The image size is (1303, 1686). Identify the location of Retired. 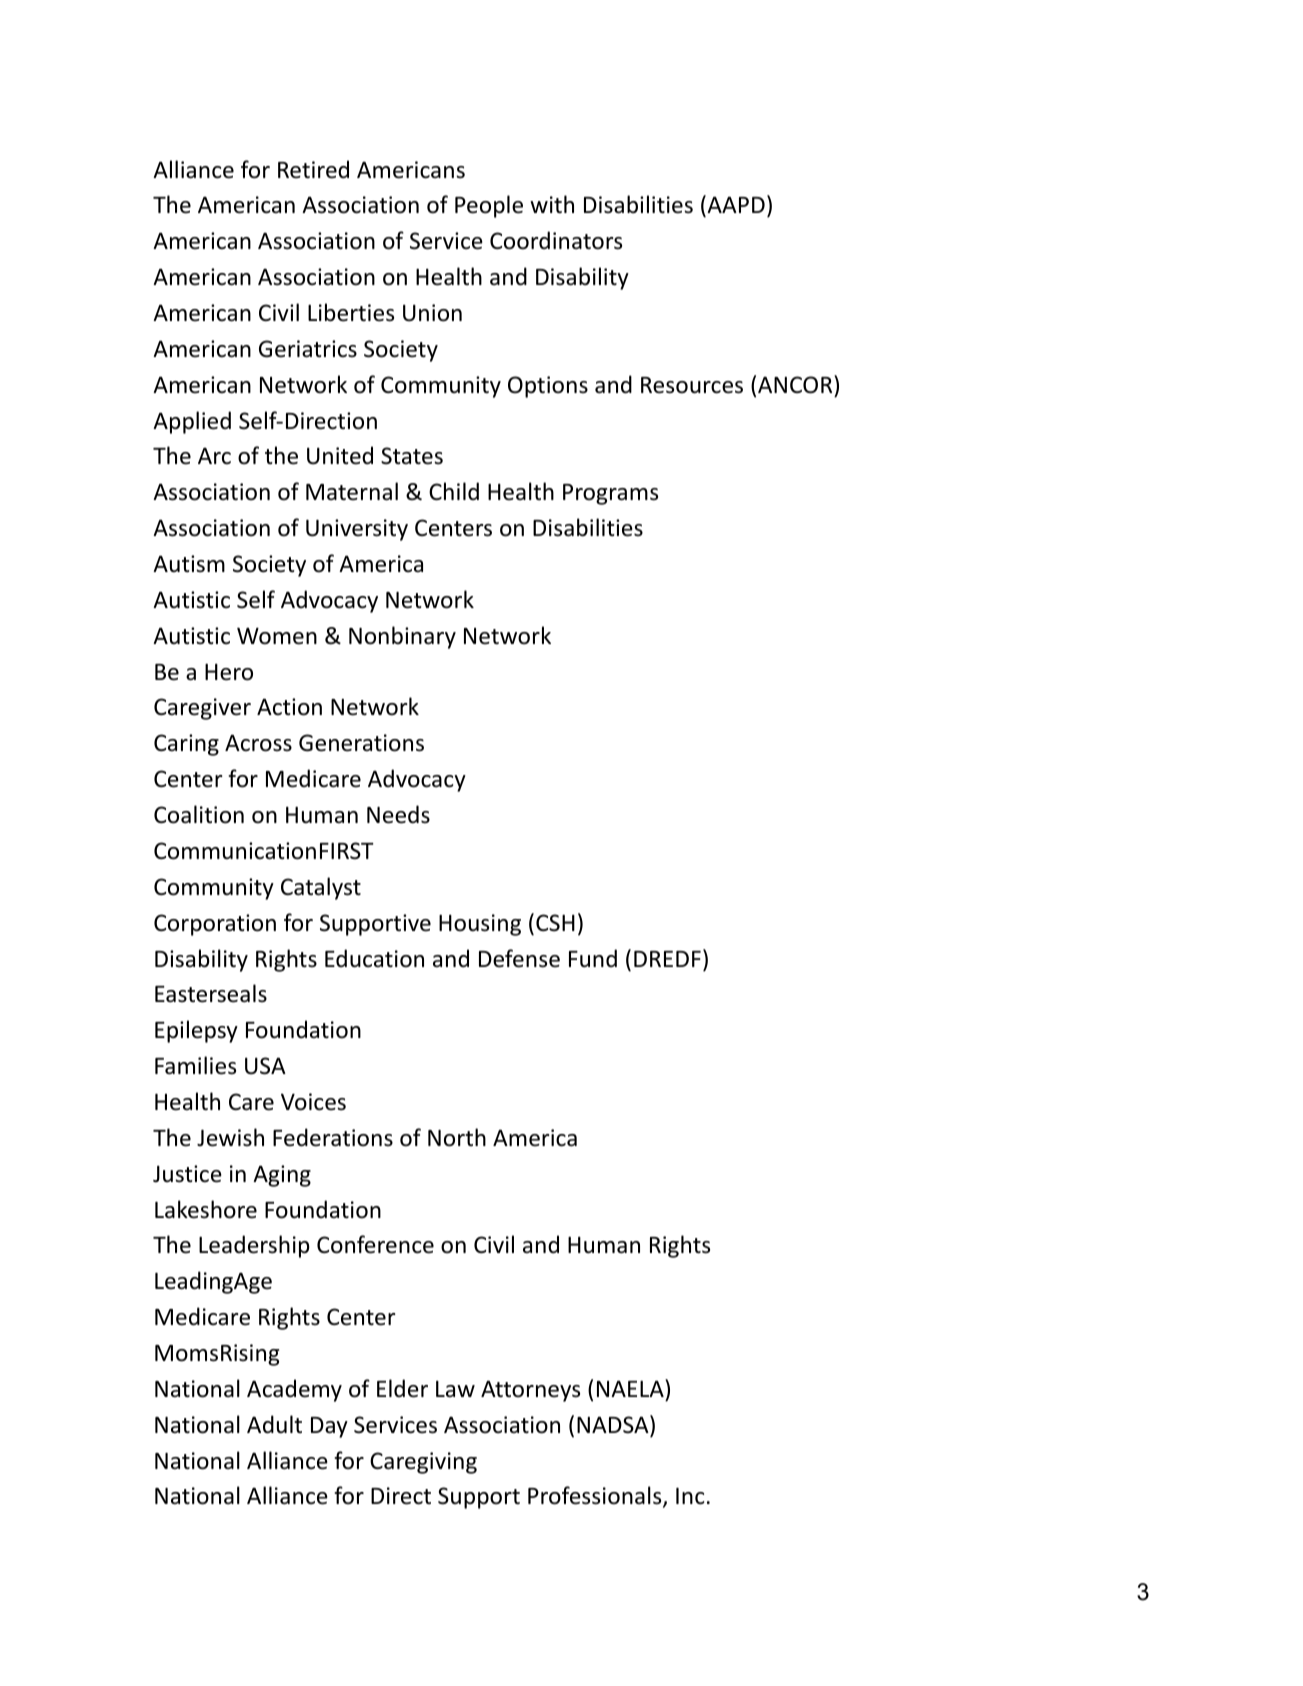
(313, 169).
